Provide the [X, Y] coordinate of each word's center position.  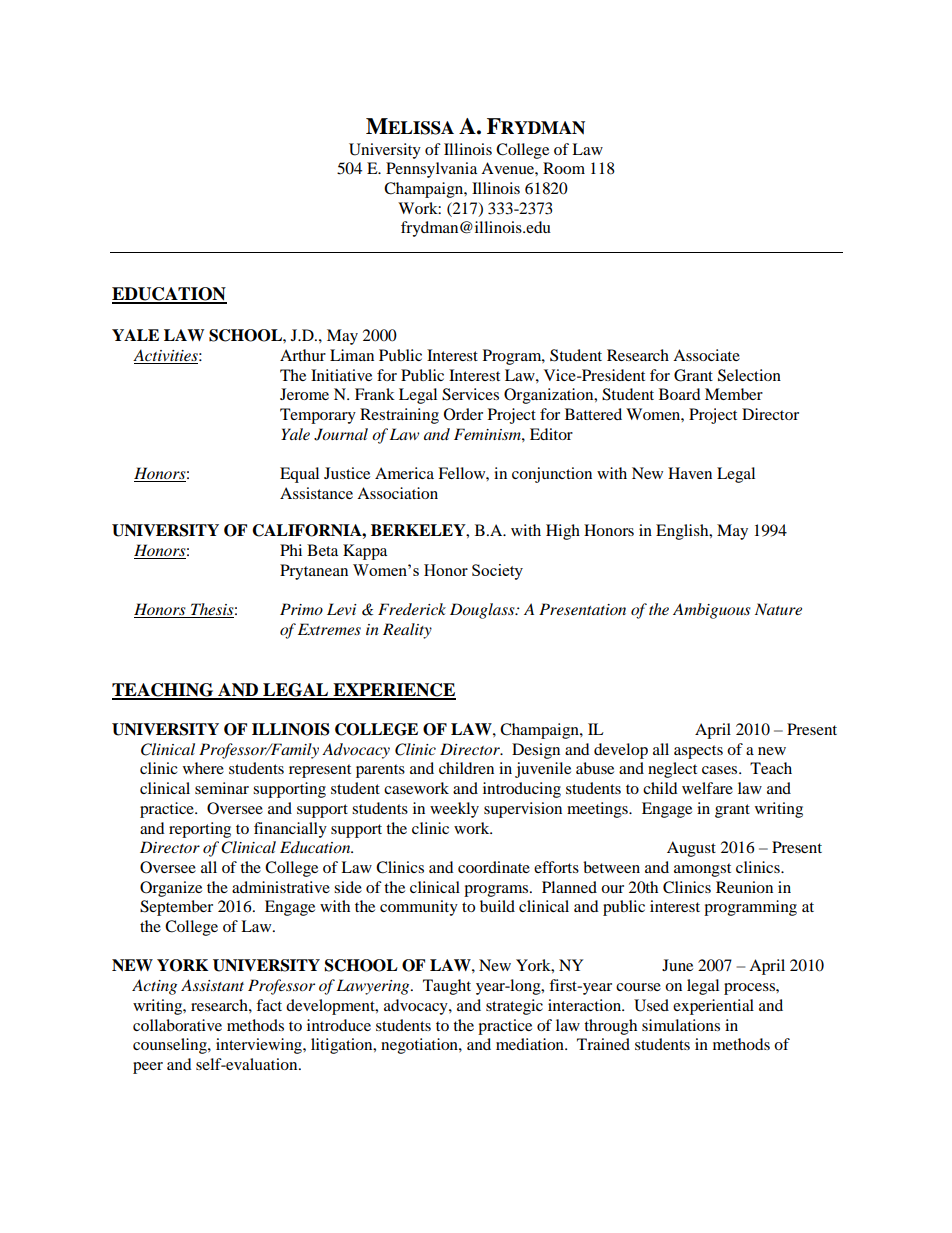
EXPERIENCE [393, 691]
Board [680, 394]
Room [564, 168]
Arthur [303, 355]
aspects [698, 752]
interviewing [260, 1046]
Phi [291, 550]
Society [497, 572]
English [683, 532]
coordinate [494, 867]
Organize [171, 889]
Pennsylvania [431, 170]
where [203, 768]
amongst [702, 870]
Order [463, 414]
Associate [706, 355]
